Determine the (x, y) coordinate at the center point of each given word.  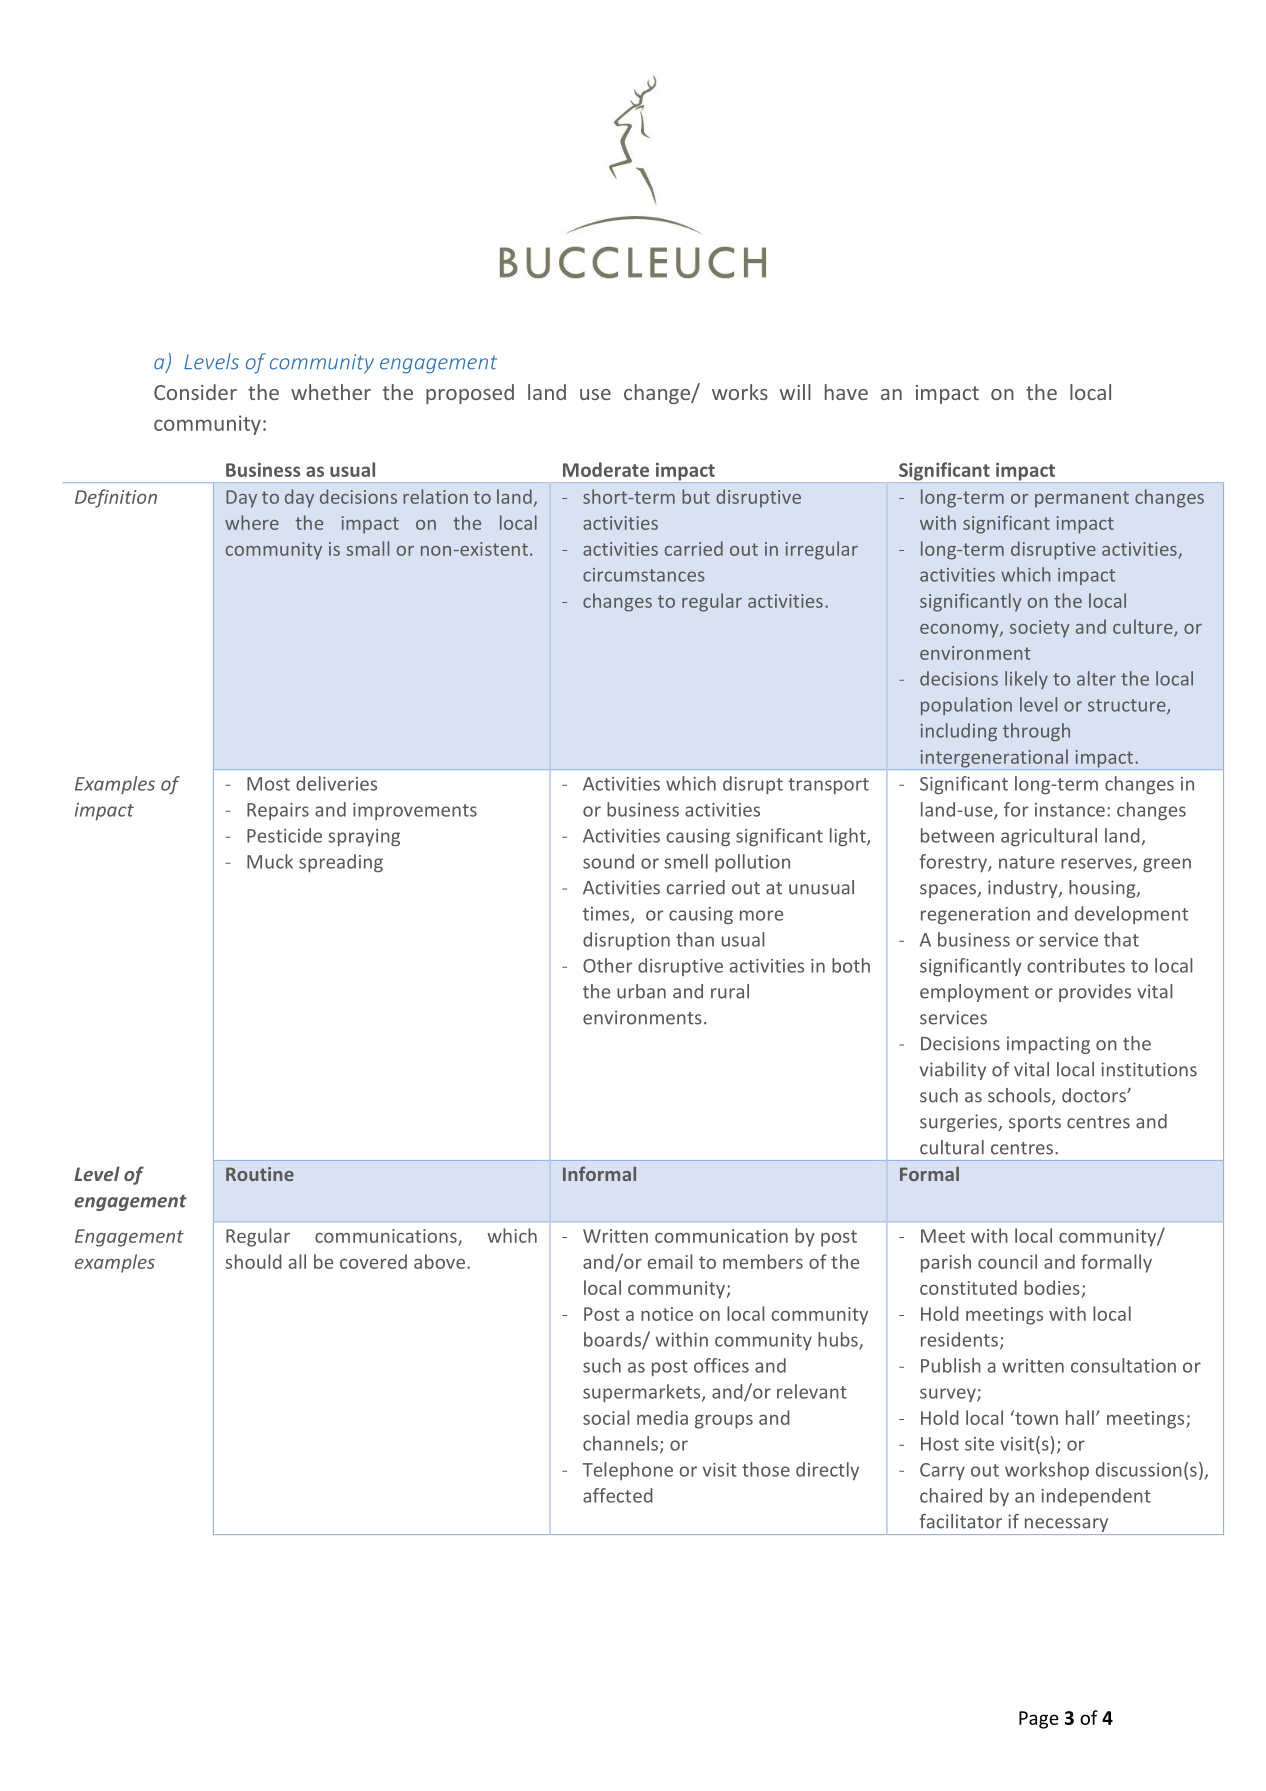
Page (1039, 1720)
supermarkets (643, 1393)
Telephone (628, 1471)
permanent (1082, 499)
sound (608, 861)
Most (268, 784)
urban (641, 991)
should (253, 1261)
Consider (195, 392)
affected (618, 1495)
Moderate (606, 469)
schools (1020, 1096)
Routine (260, 1174)
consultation (1123, 1365)
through (1036, 732)
